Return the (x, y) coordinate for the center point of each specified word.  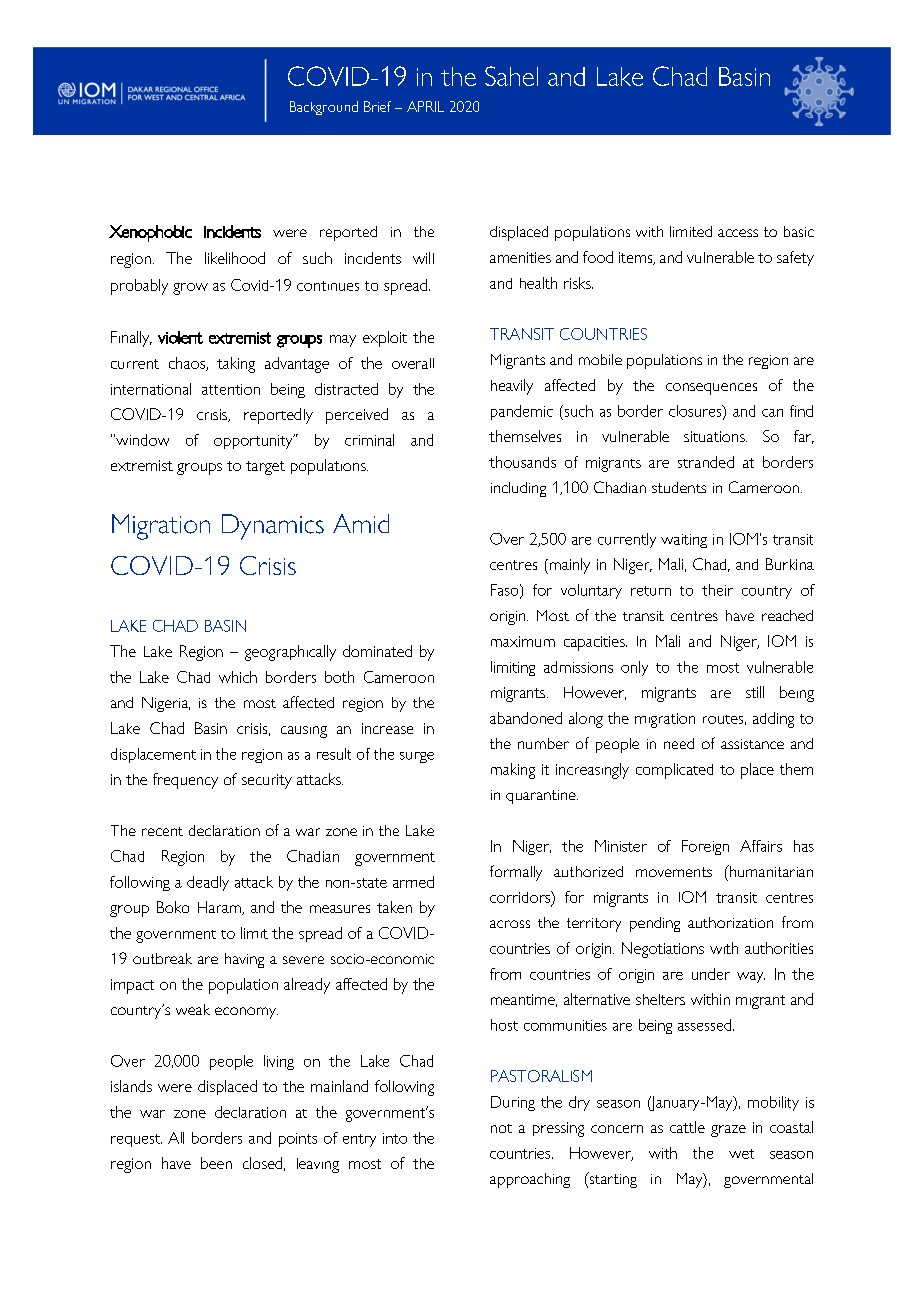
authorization (730, 922)
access (738, 233)
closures (696, 412)
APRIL (425, 106)
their (717, 590)
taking (236, 365)
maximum (523, 641)
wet (741, 1154)
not (501, 1128)
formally (516, 873)
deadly (208, 883)
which (238, 677)
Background (324, 108)
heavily (512, 387)
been (216, 1163)
